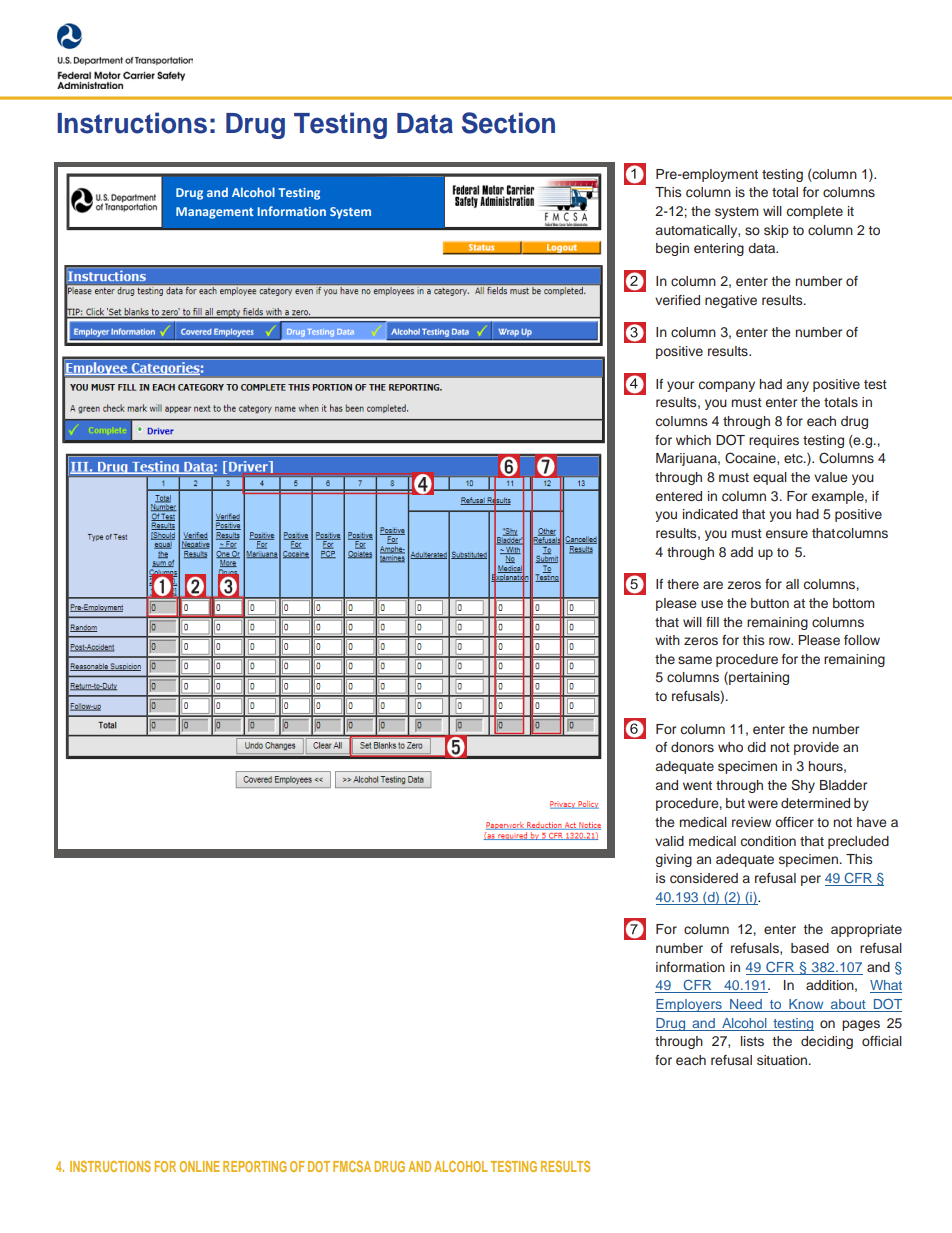  What do you see at coordinates (815, 212) in the page?
I see `complete` at bounding box center [815, 212].
